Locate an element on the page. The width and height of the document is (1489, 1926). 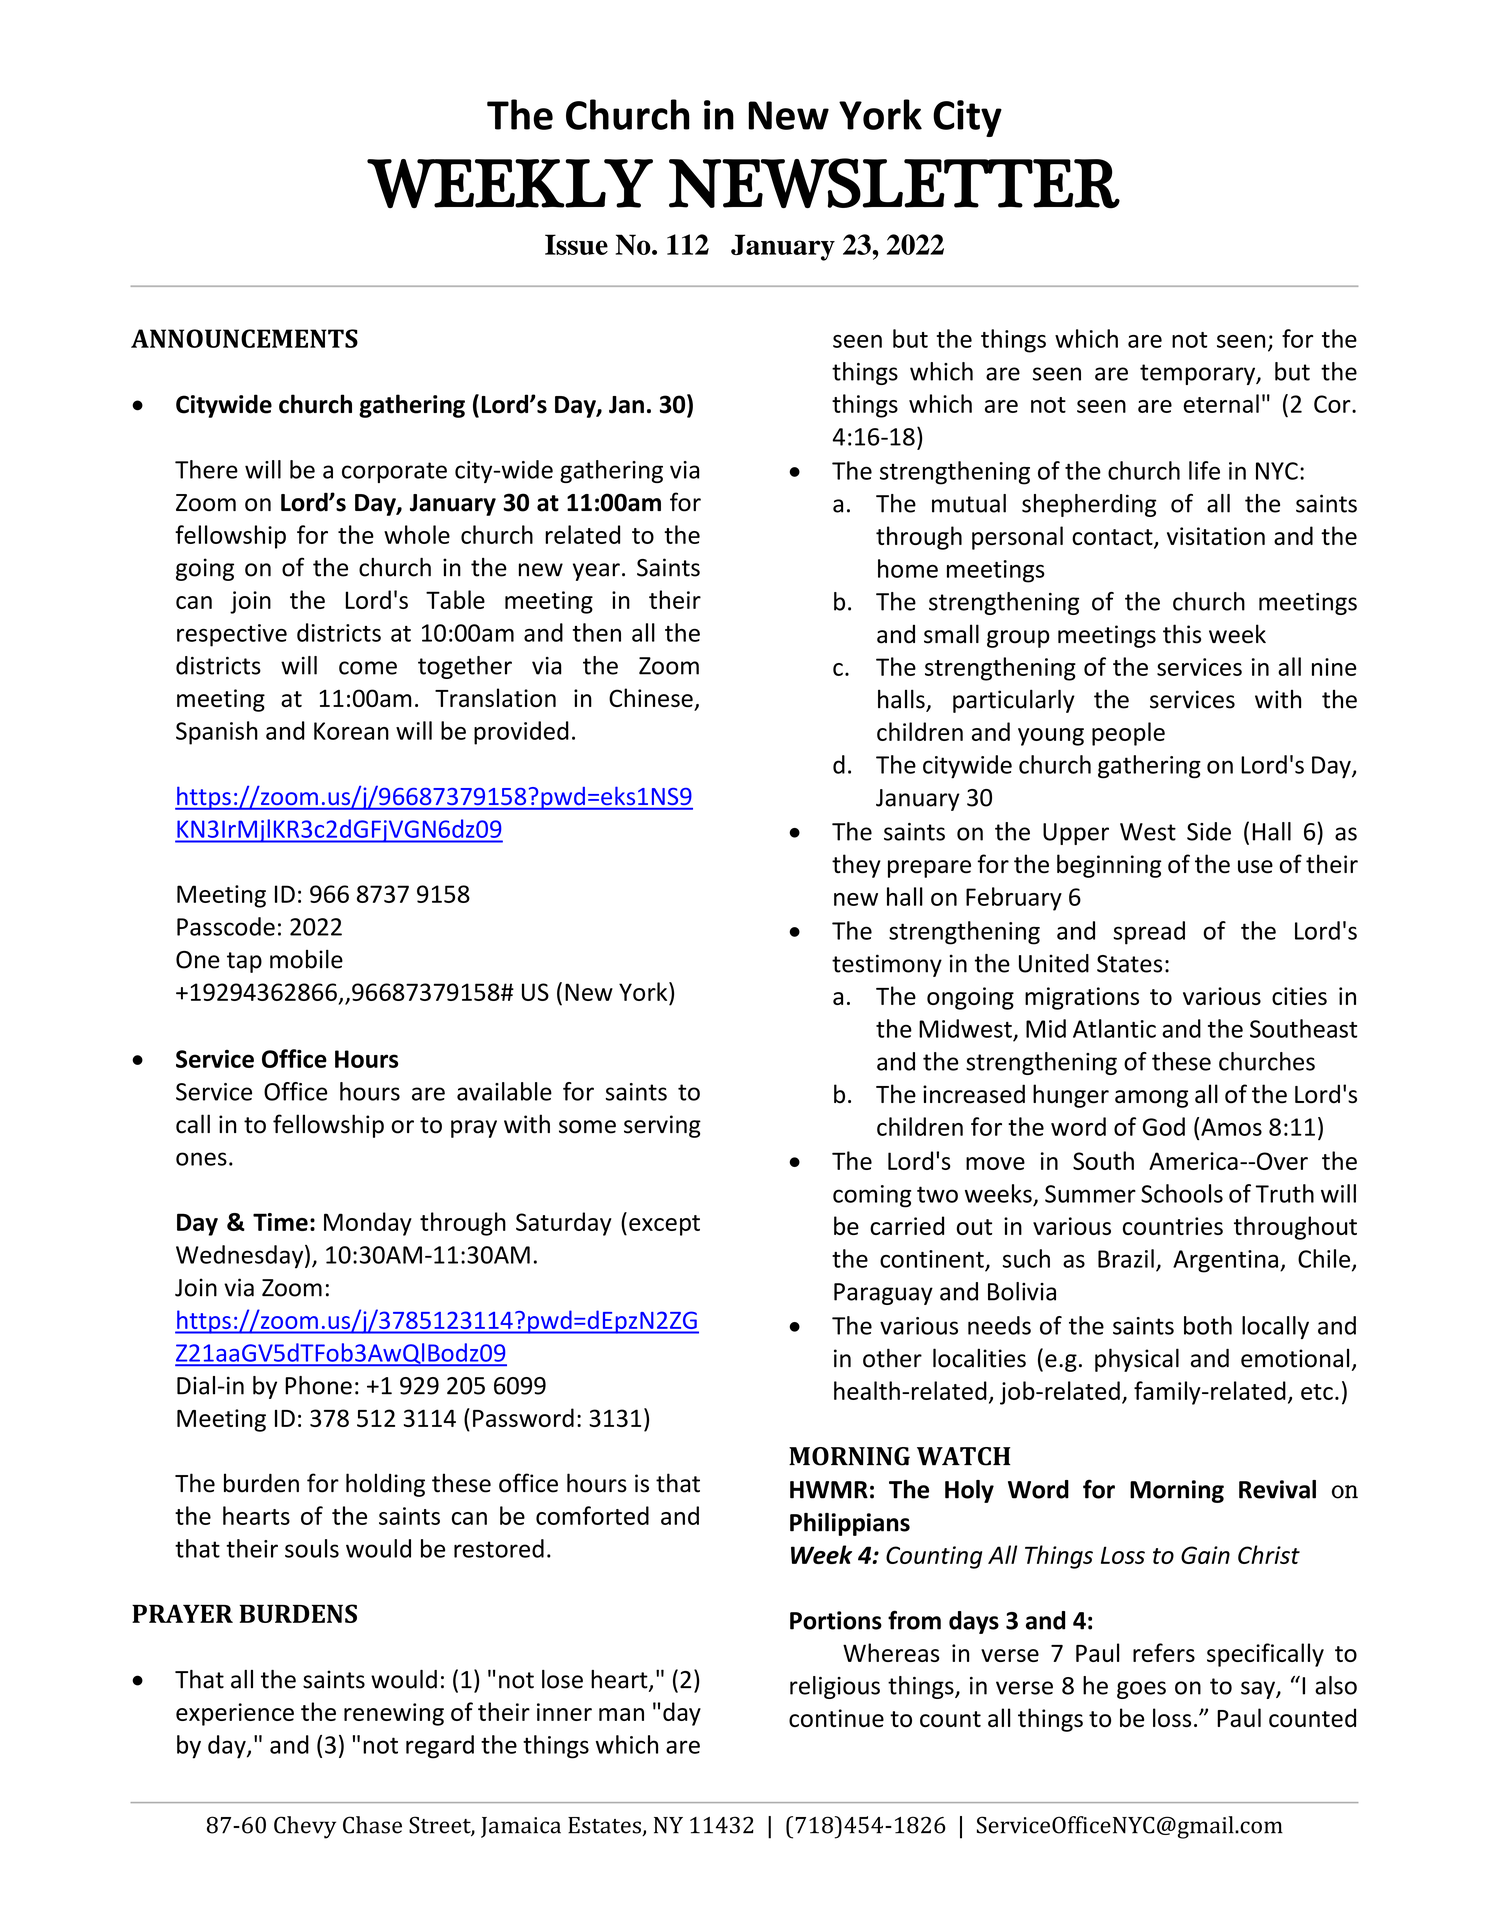
continue is located at coordinates (836, 1718).
